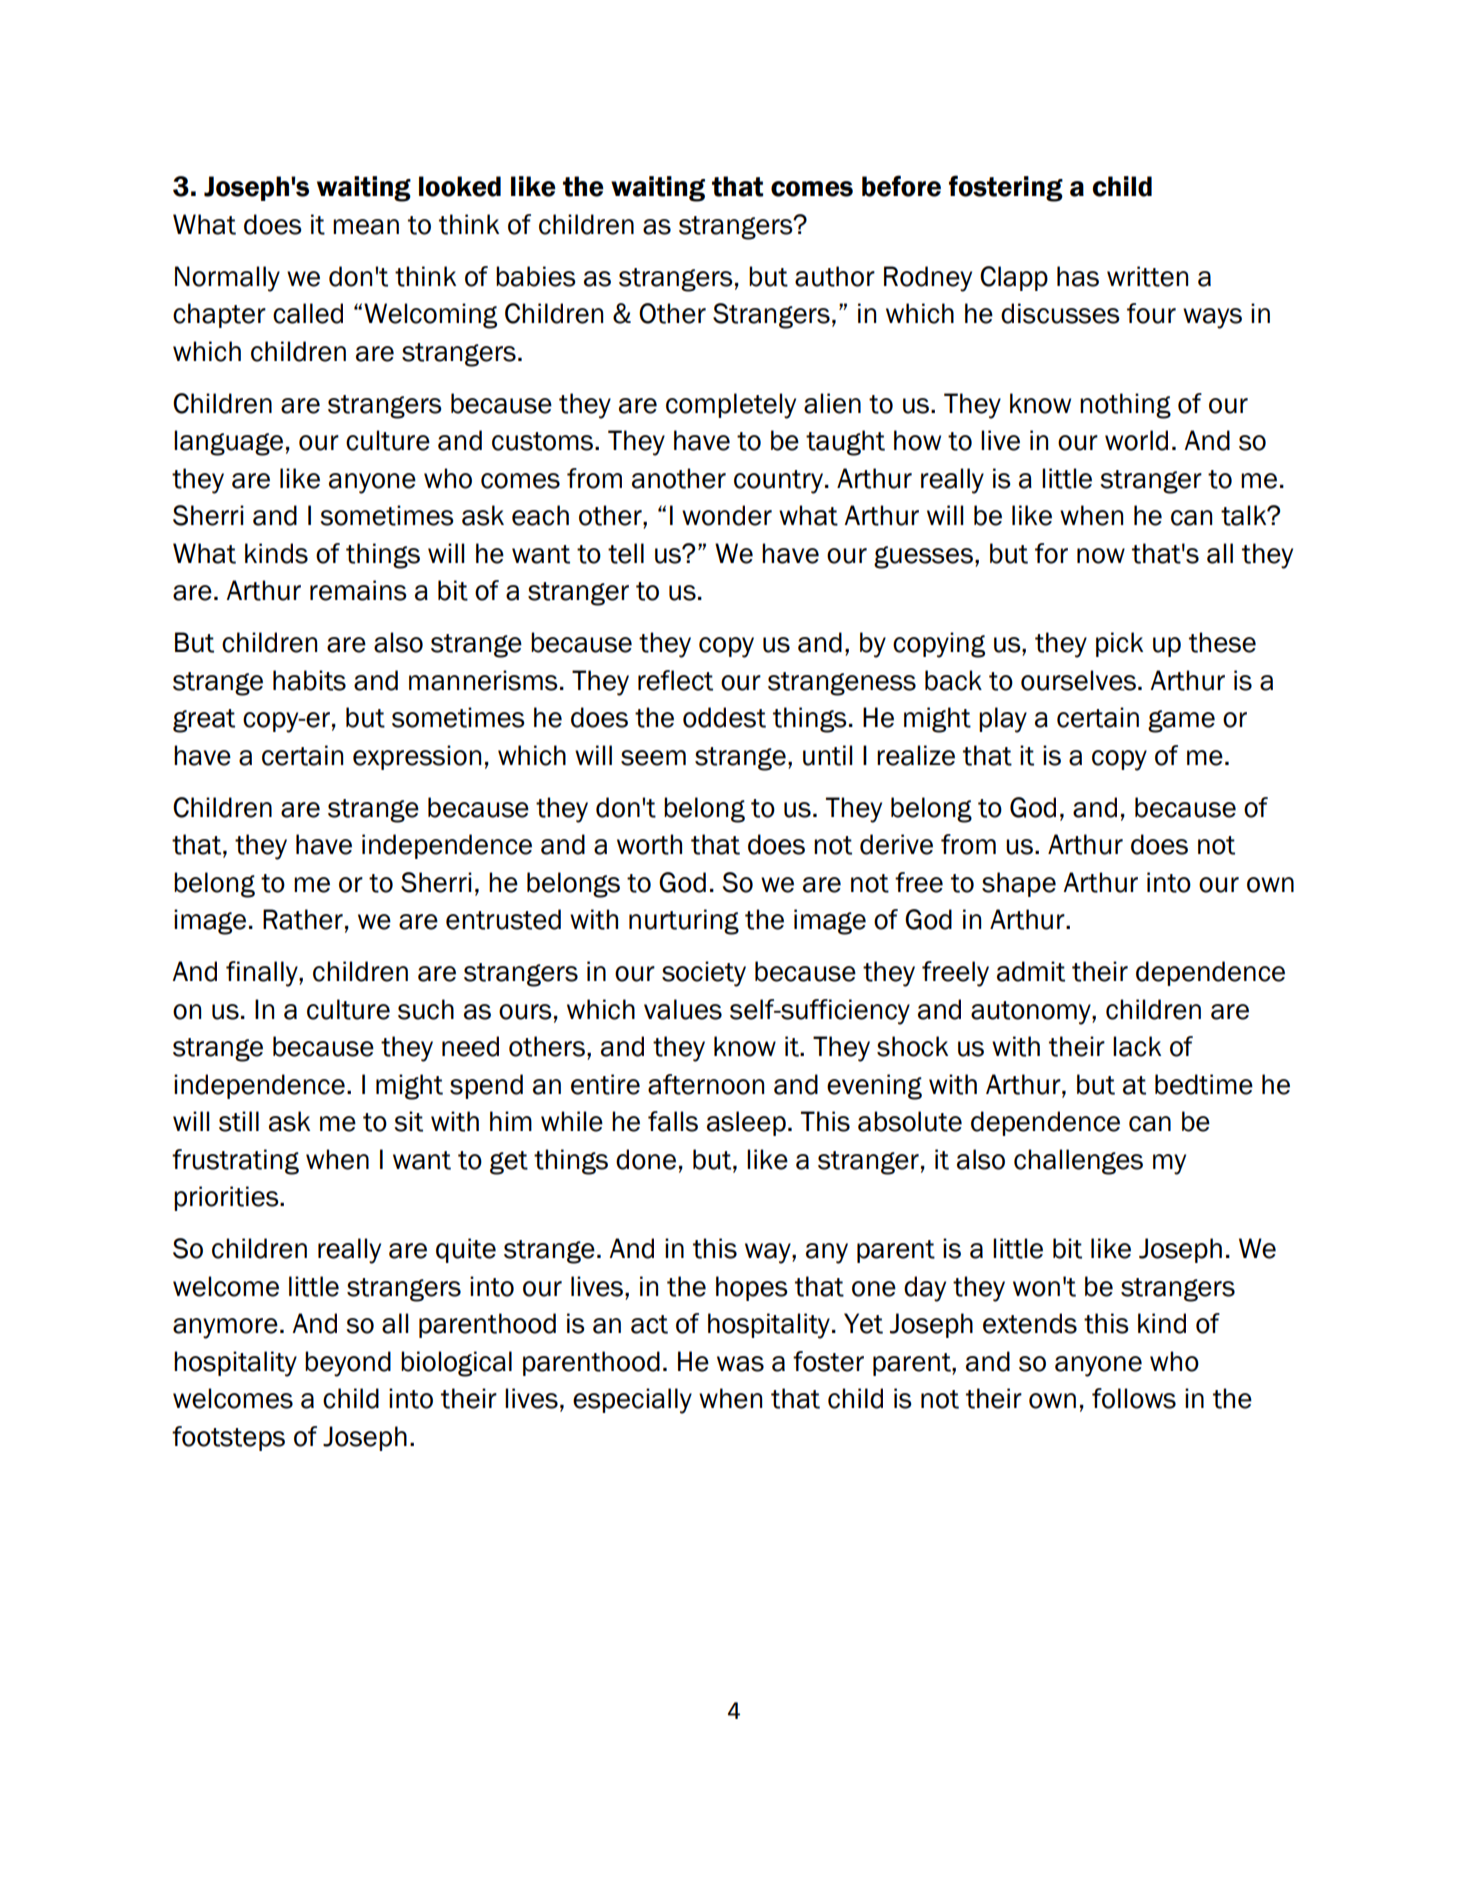 The width and height of the screenshot is (1468, 1899). Describe the element at coordinates (649, 844) in the screenshot. I see `worth` at that location.
